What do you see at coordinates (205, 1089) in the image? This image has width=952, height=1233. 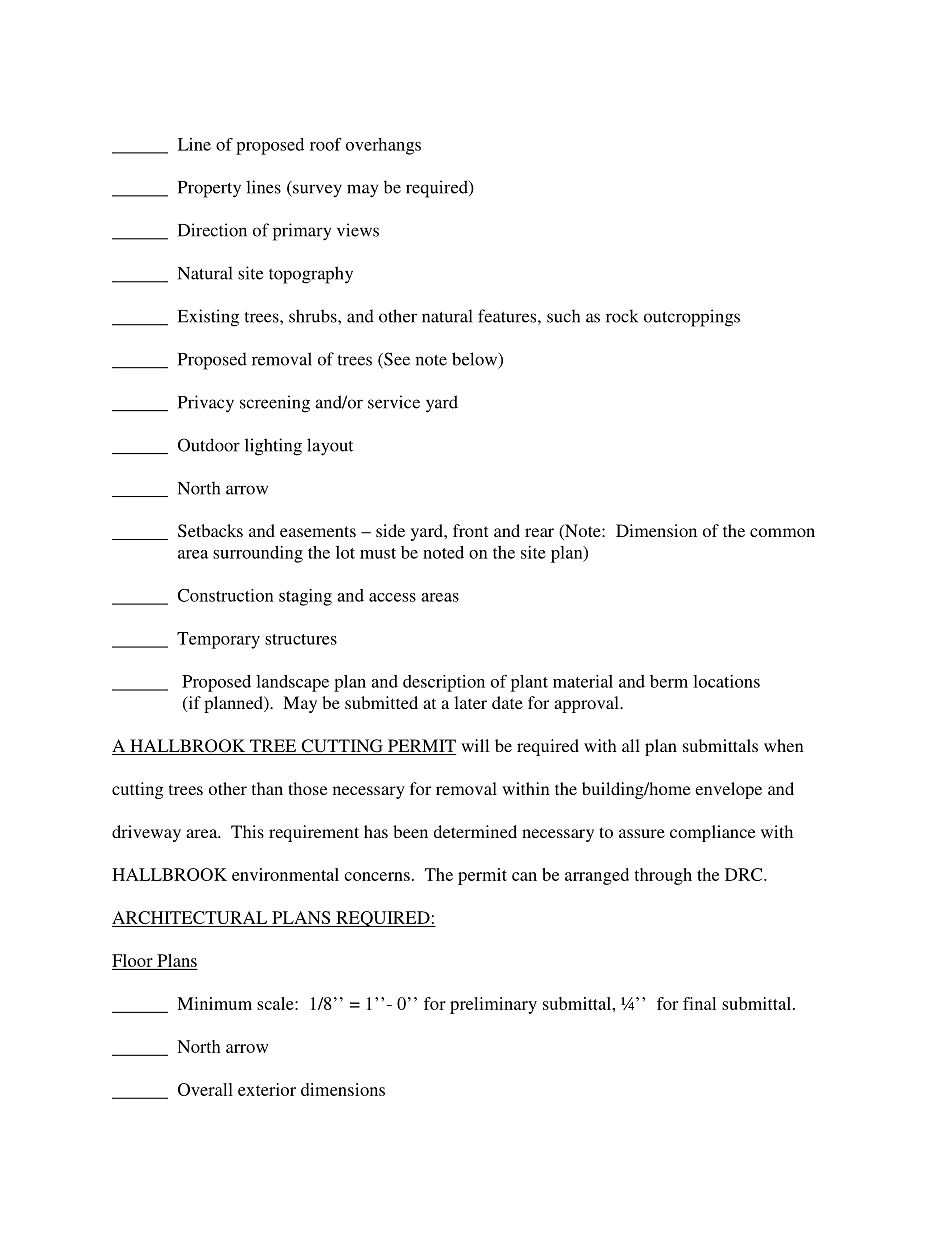 I see `Overall` at bounding box center [205, 1089].
